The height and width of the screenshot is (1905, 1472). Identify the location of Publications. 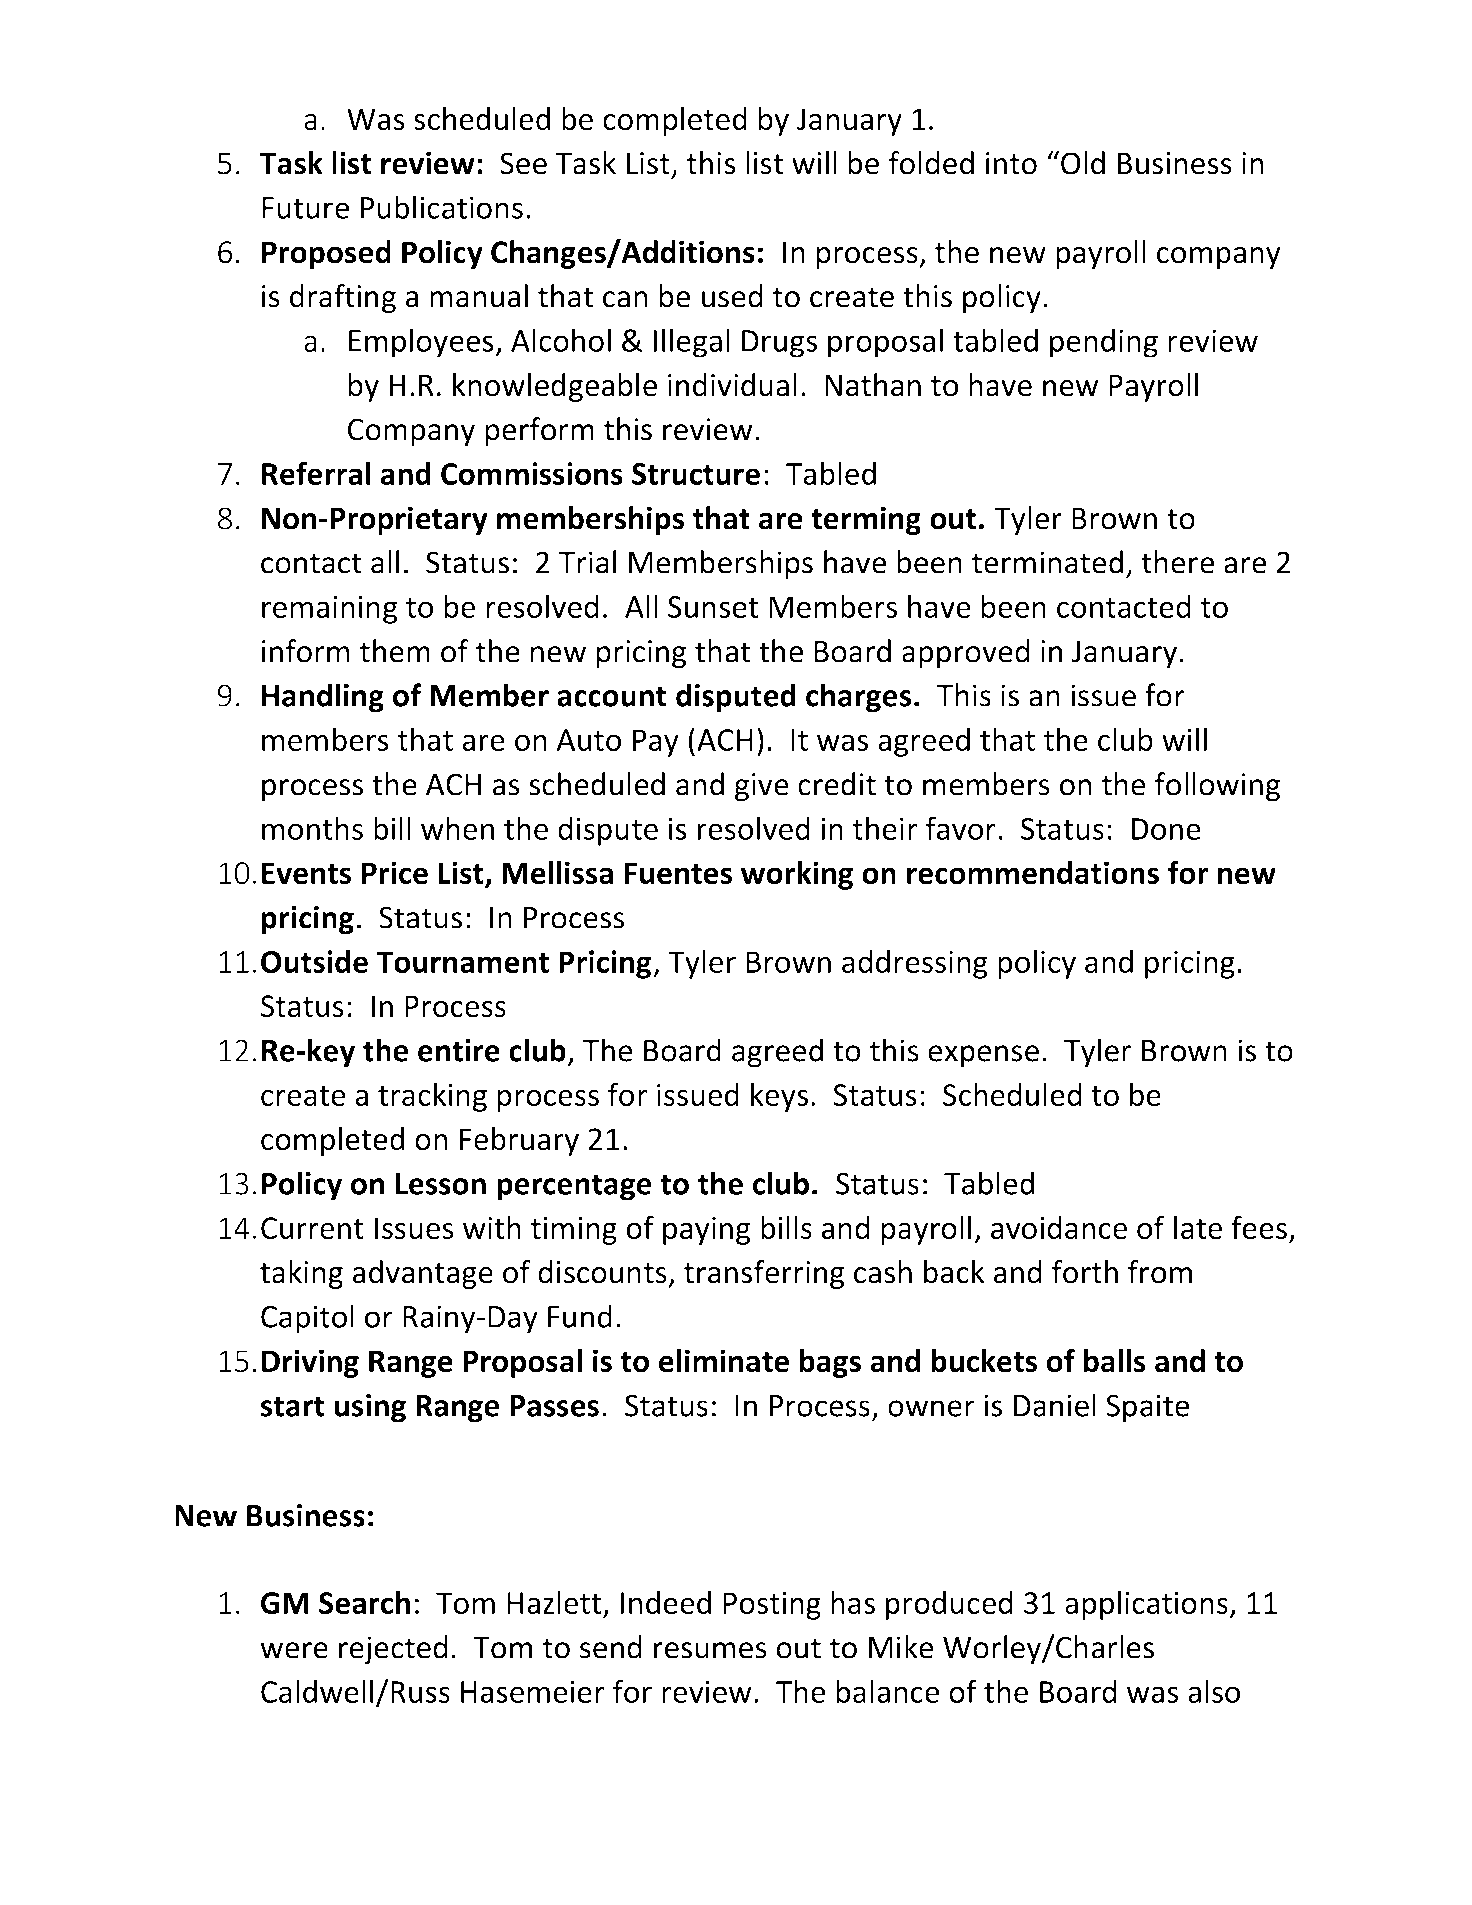
(442, 207).
